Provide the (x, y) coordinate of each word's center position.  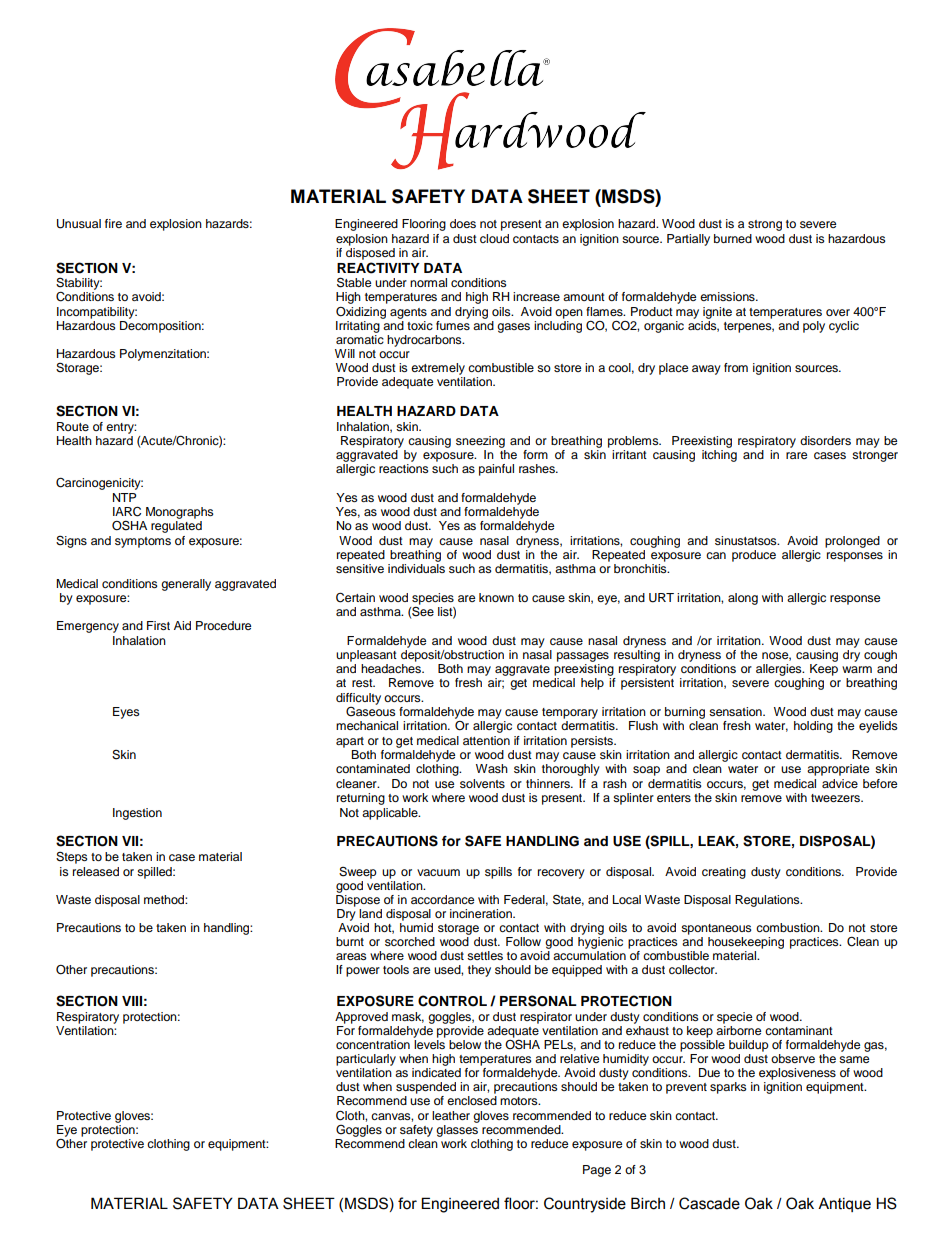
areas (351, 956)
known (496, 597)
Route (73, 426)
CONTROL (452, 1001)
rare (796, 455)
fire (113, 223)
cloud (494, 238)
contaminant (799, 1030)
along (743, 599)
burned (733, 238)
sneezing (480, 442)
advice (840, 783)
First (158, 625)
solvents (482, 783)
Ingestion (137, 814)
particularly (366, 1060)
